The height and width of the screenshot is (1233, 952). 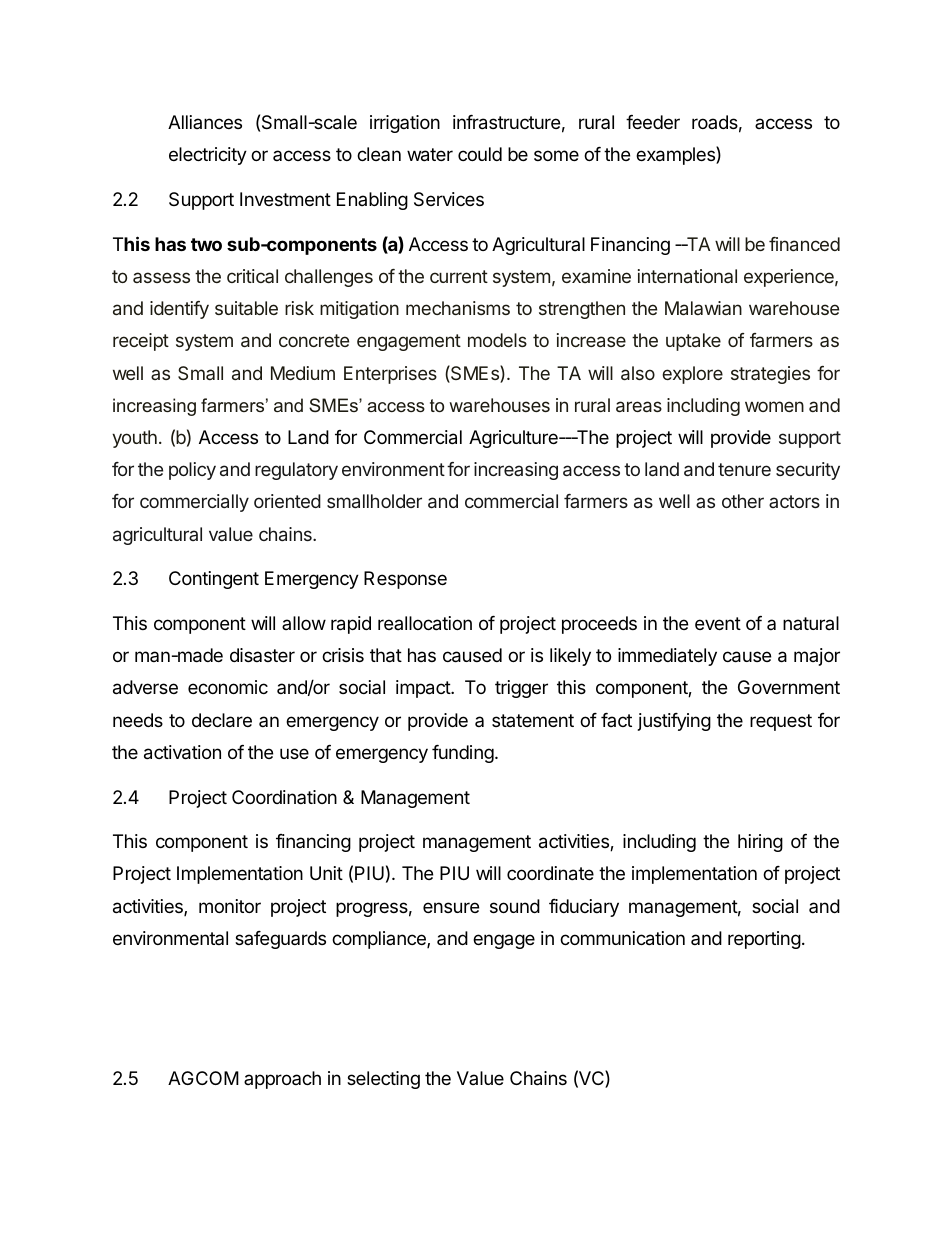 What do you see at coordinates (390, 375) in the screenshot?
I see `Enterprises` at bounding box center [390, 375].
